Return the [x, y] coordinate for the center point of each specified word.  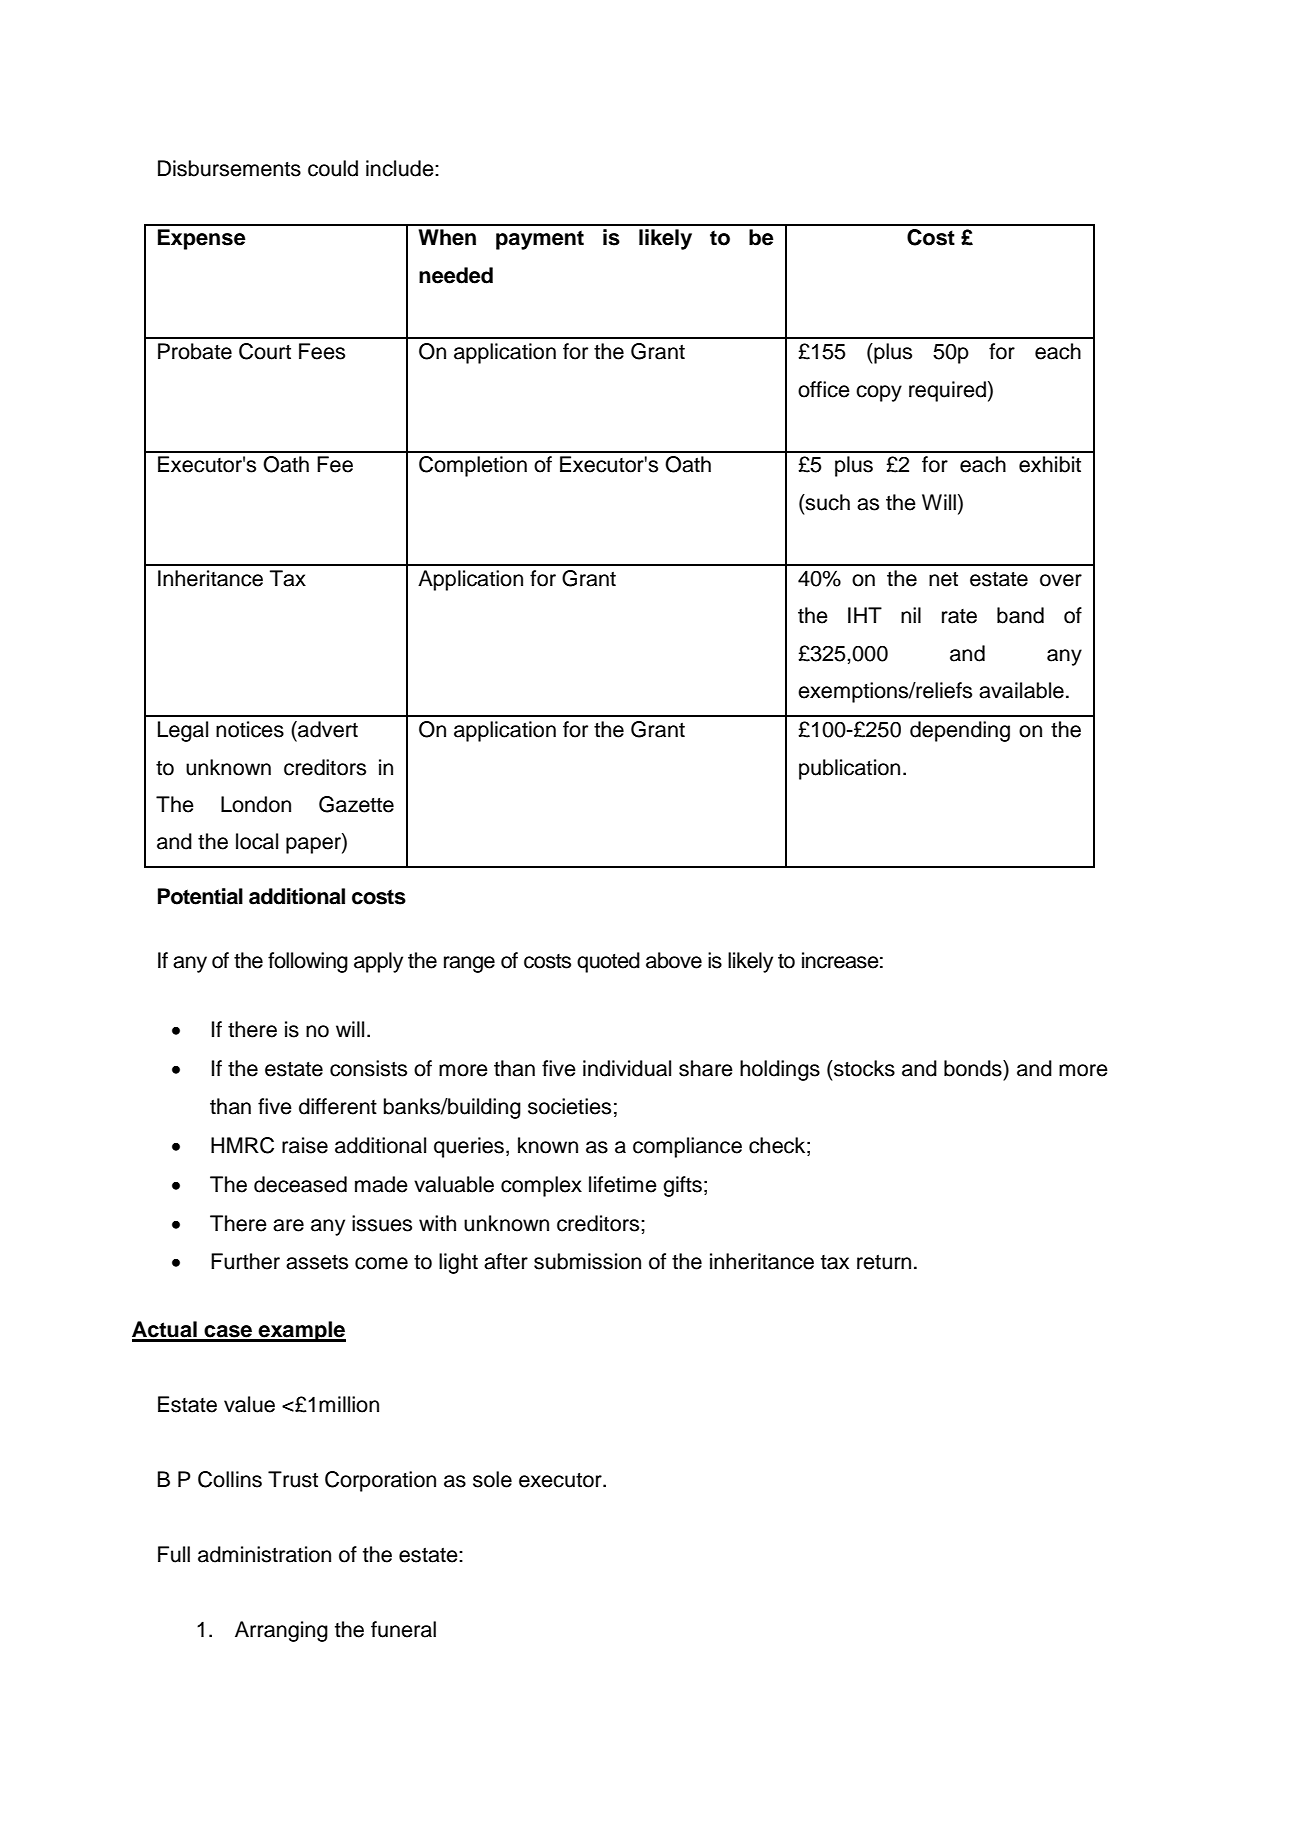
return [884, 1262]
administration [264, 1554]
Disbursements [229, 168]
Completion [473, 466]
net [943, 579]
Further [245, 1261]
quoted [608, 962]
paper [314, 845]
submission [587, 1261]
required [947, 391]
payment [540, 240]
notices [250, 729]
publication [849, 769]
